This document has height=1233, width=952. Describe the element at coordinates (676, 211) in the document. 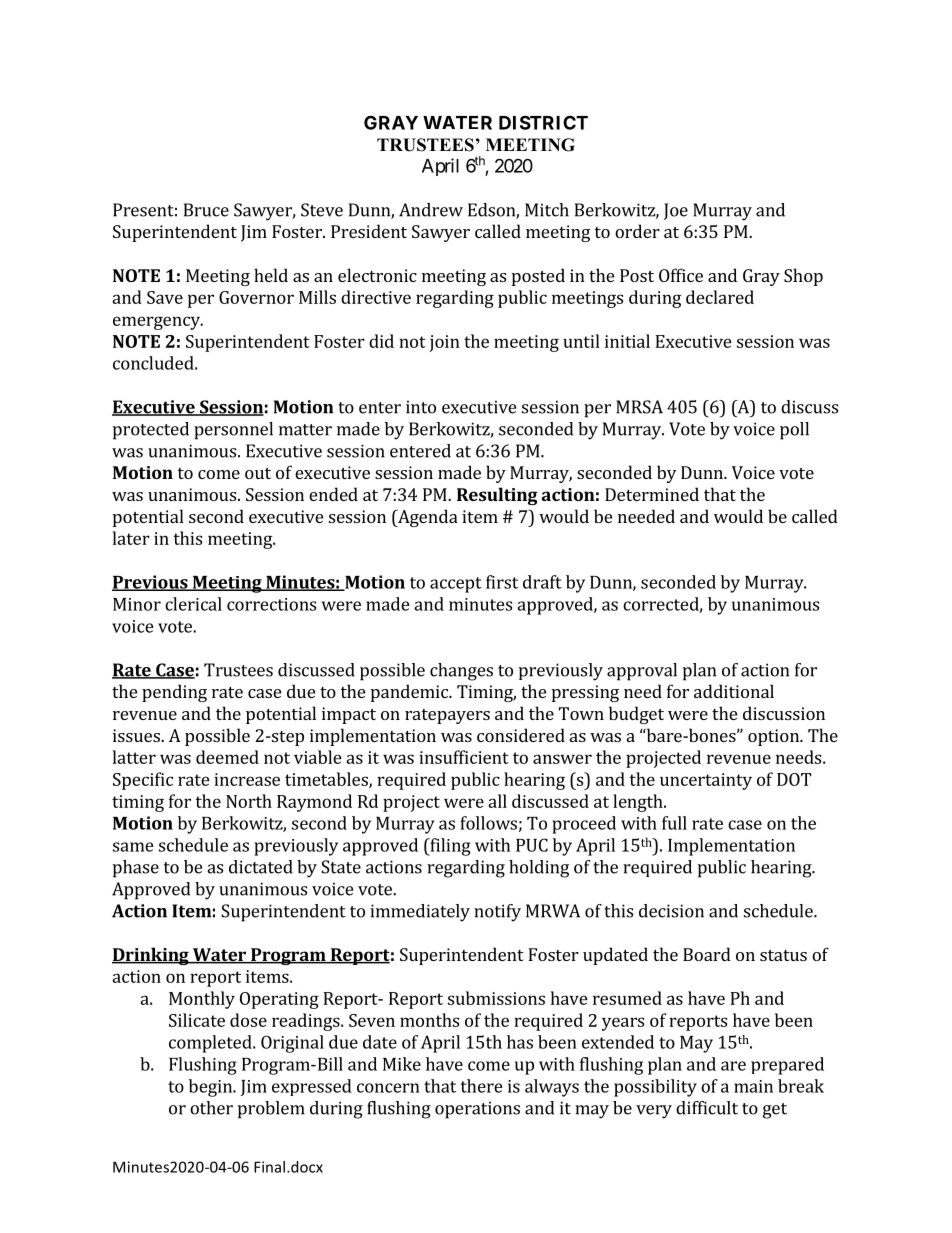

I see `Joe` at that location.
